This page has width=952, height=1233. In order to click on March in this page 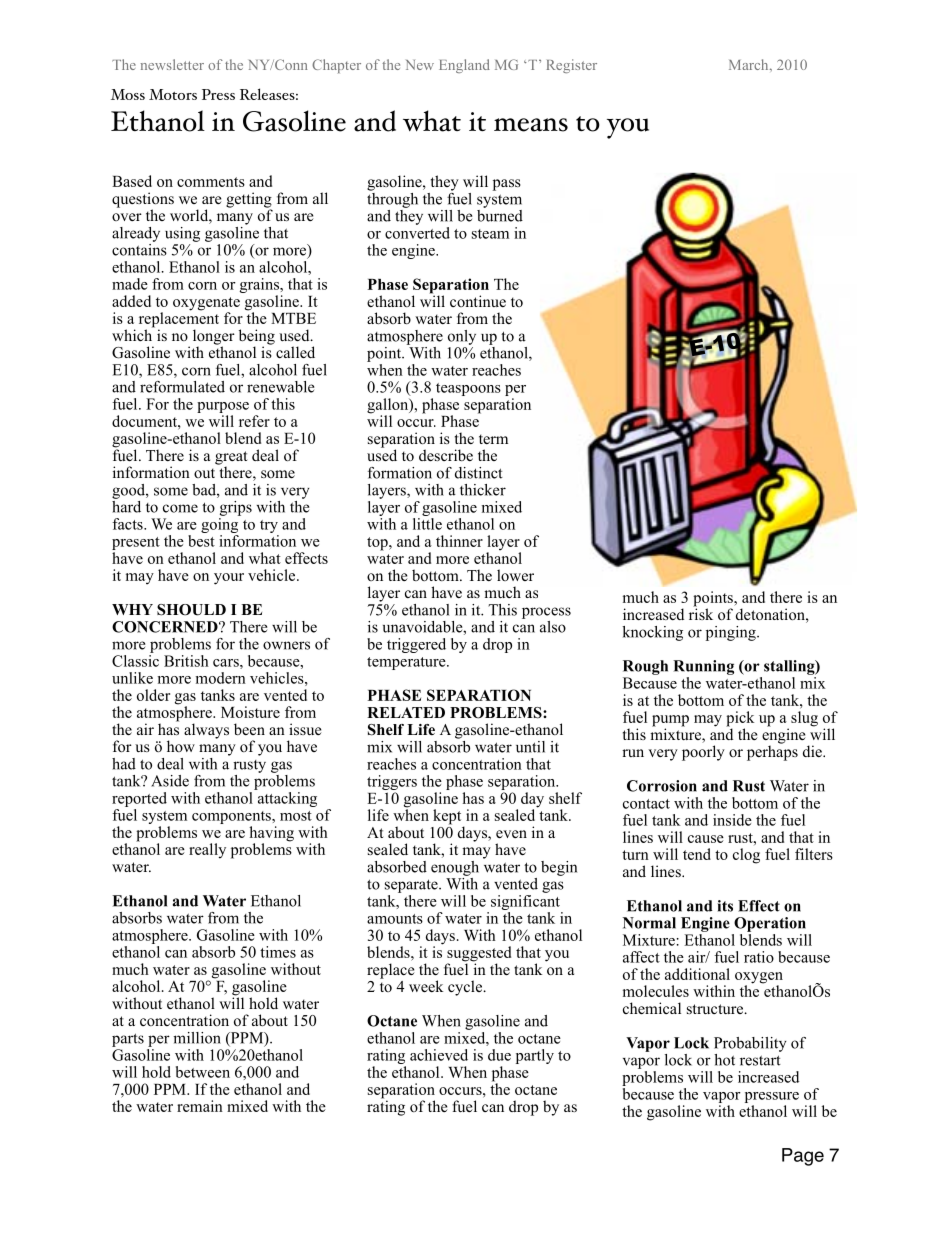, I will do `click(750, 64)`.
